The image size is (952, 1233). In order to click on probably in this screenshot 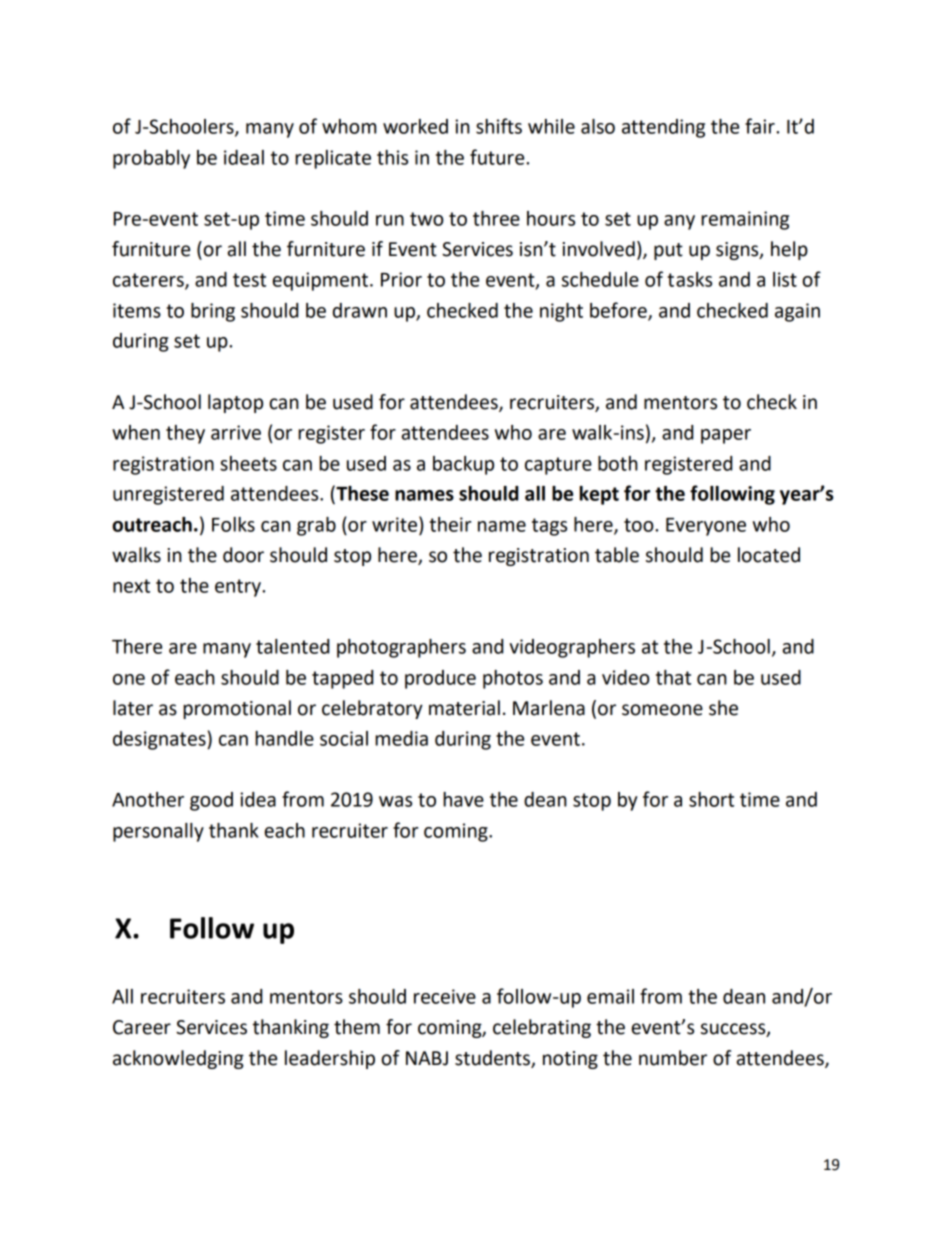, I will do `click(151, 159)`.
